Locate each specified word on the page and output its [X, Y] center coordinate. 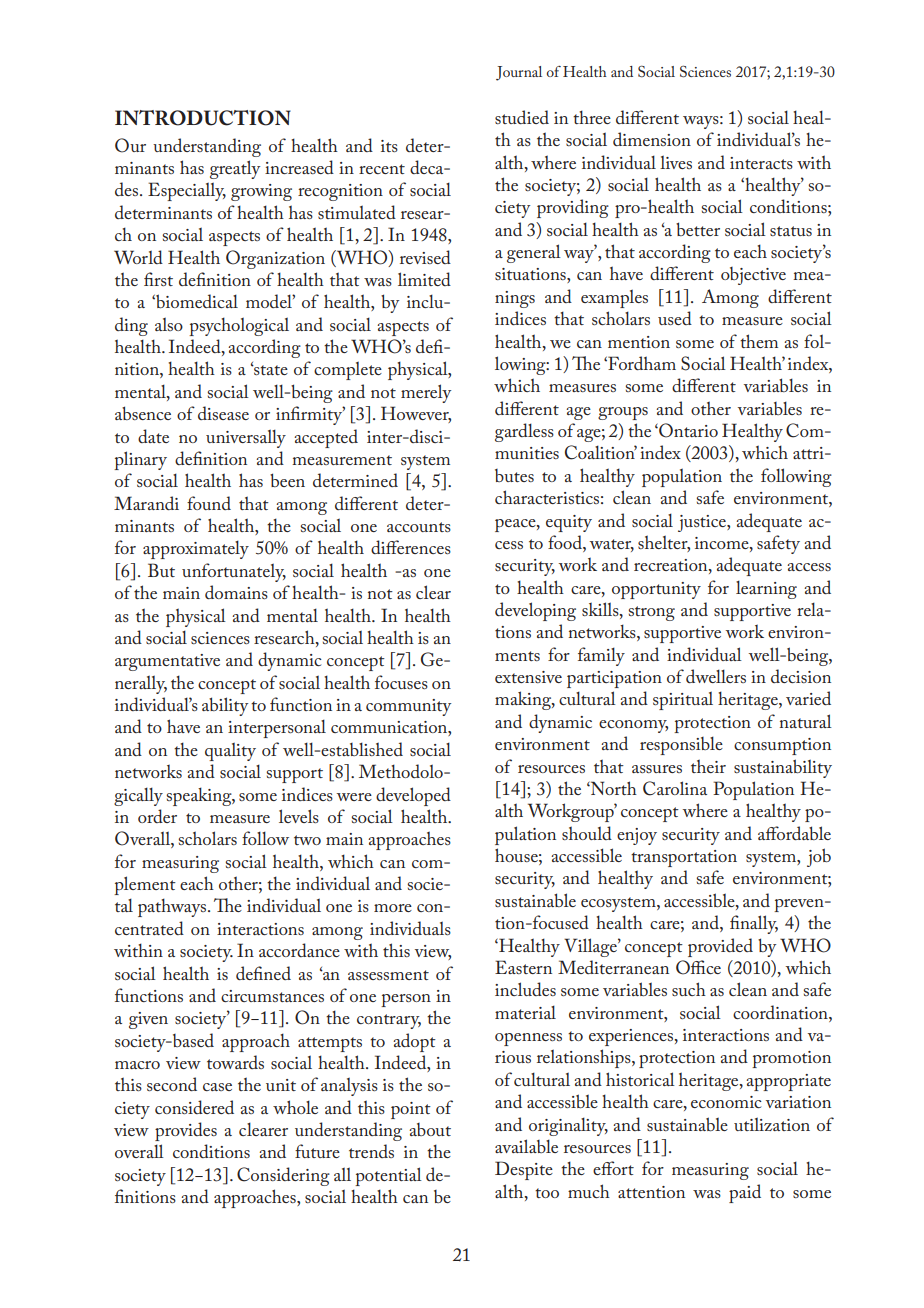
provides [186, 1131]
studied [522, 117]
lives [676, 162]
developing [535, 611]
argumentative [167, 662]
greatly [235, 169]
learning [766, 589]
